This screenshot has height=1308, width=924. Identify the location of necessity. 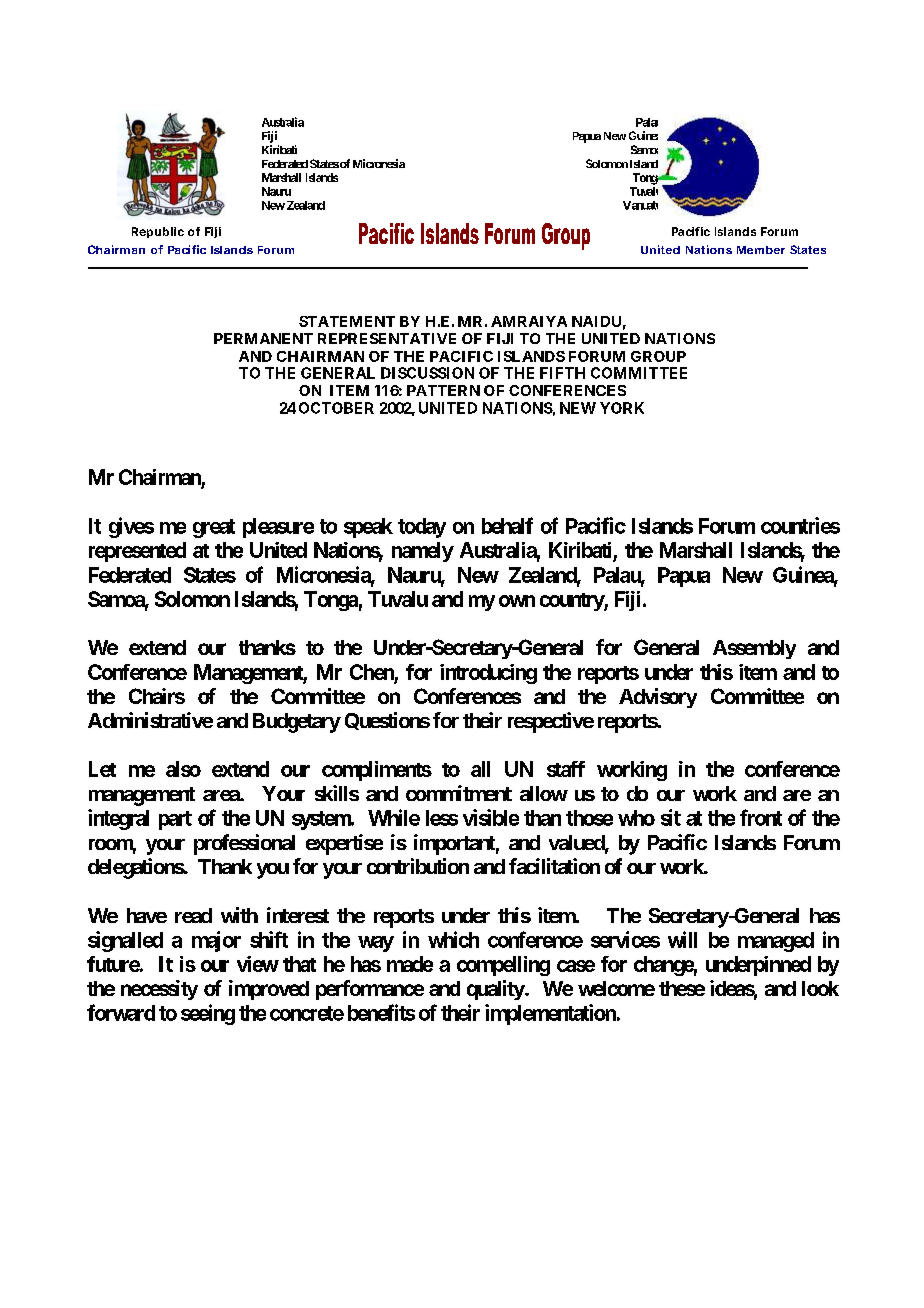
(159, 990).
